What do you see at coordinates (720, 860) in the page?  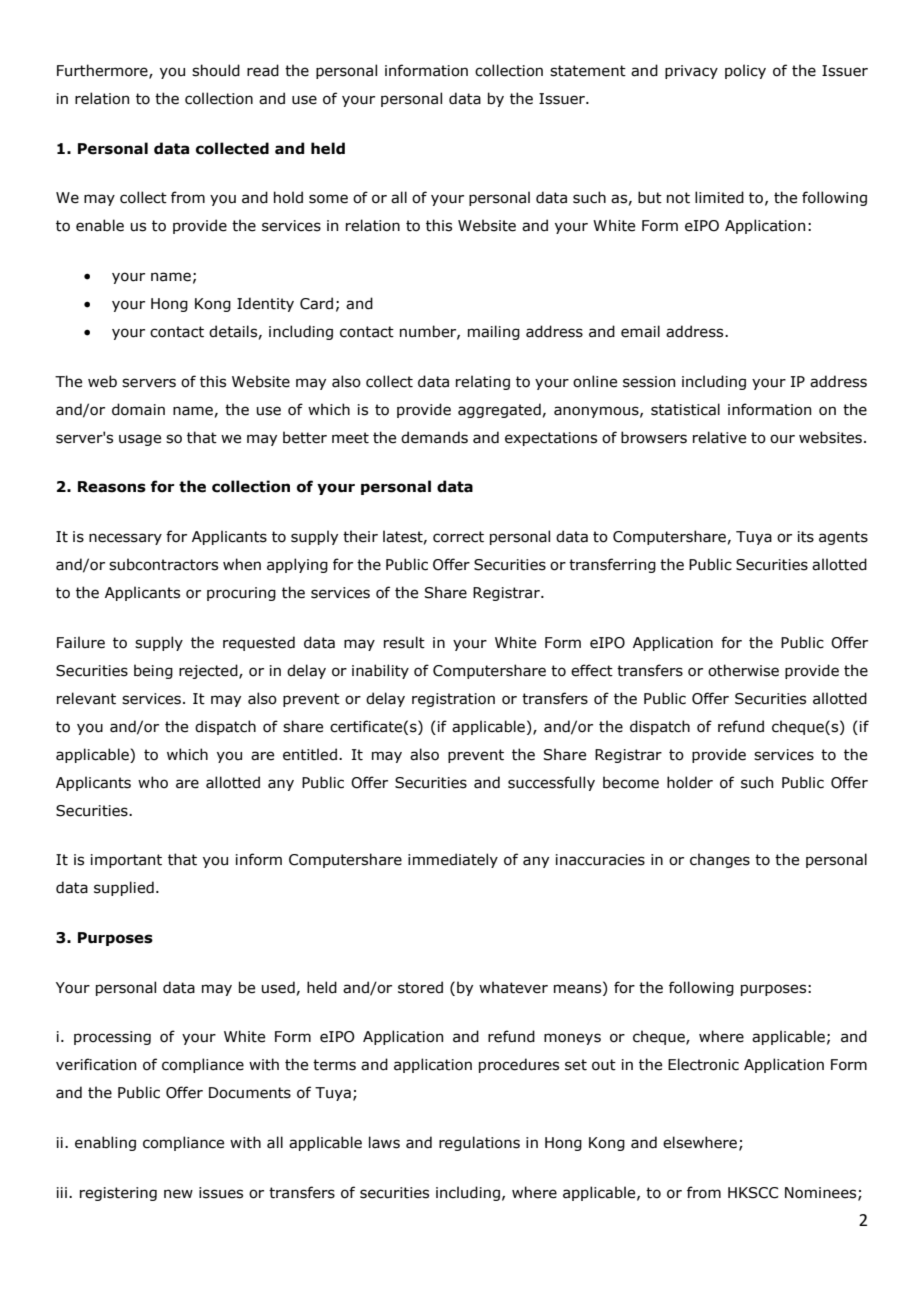 I see `changes` at bounding box center [720, 860].
